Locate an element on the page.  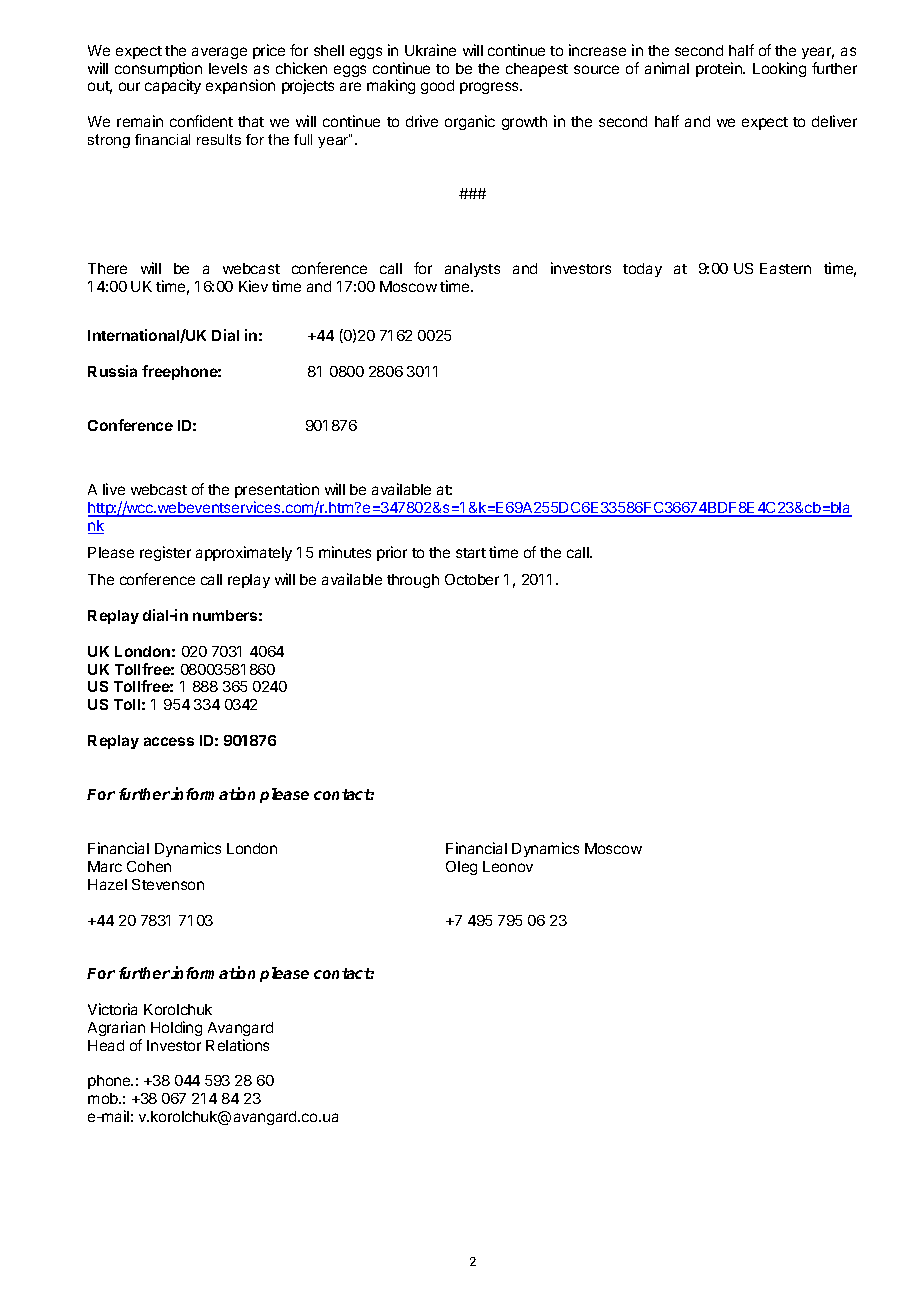
protein is located at coordinates (720, 69).
